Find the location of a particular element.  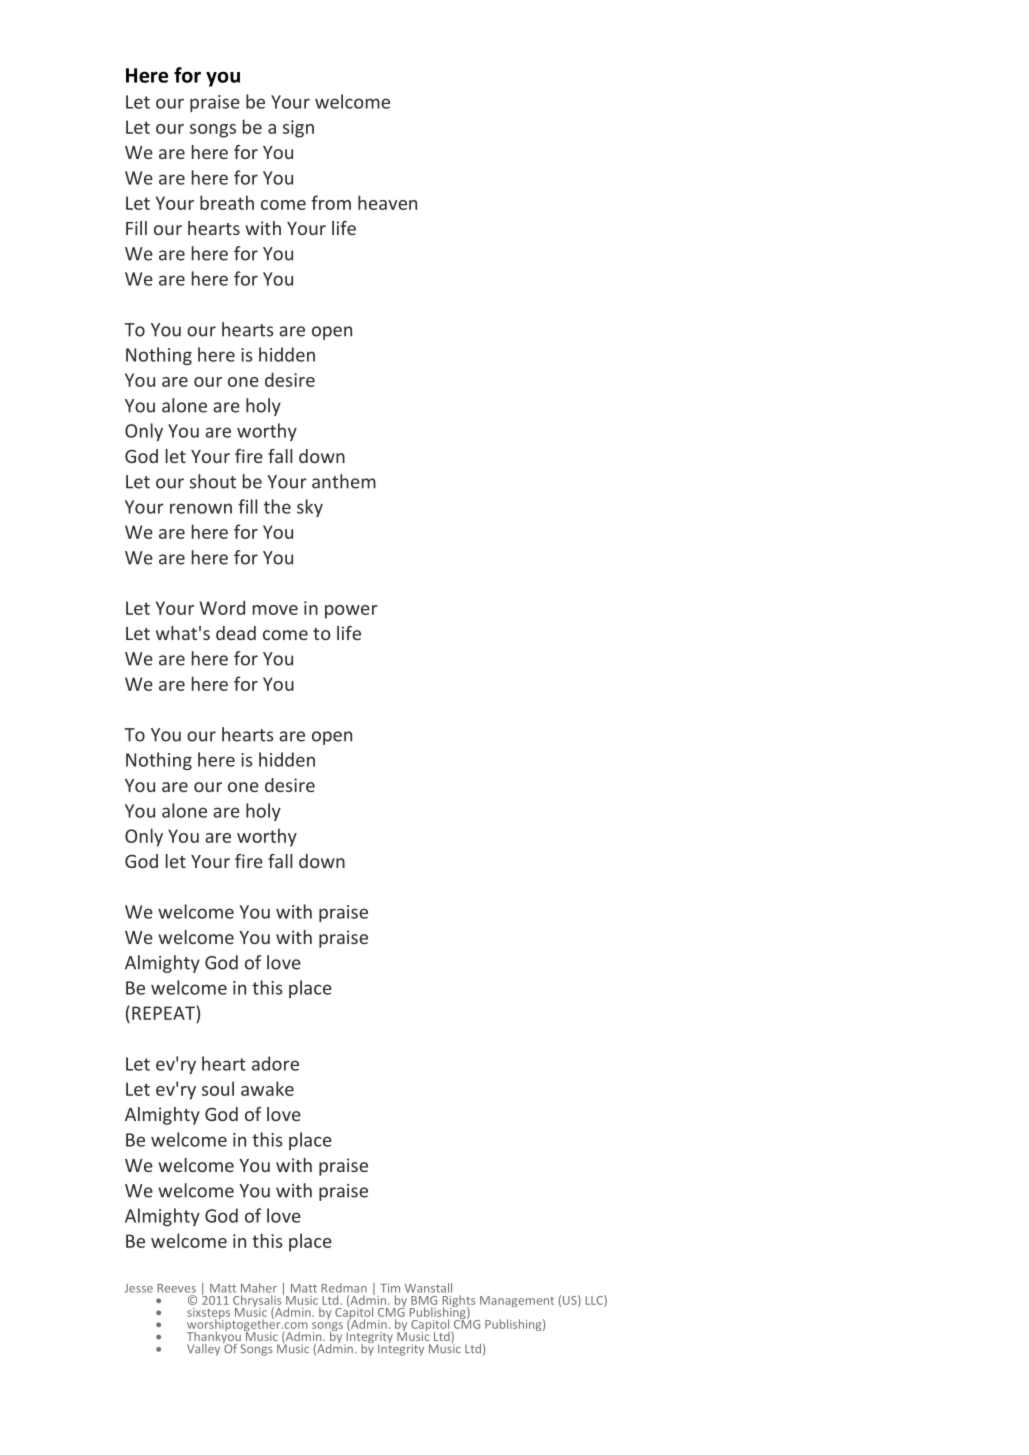

Redman is located at coordinates (344, 1288).
